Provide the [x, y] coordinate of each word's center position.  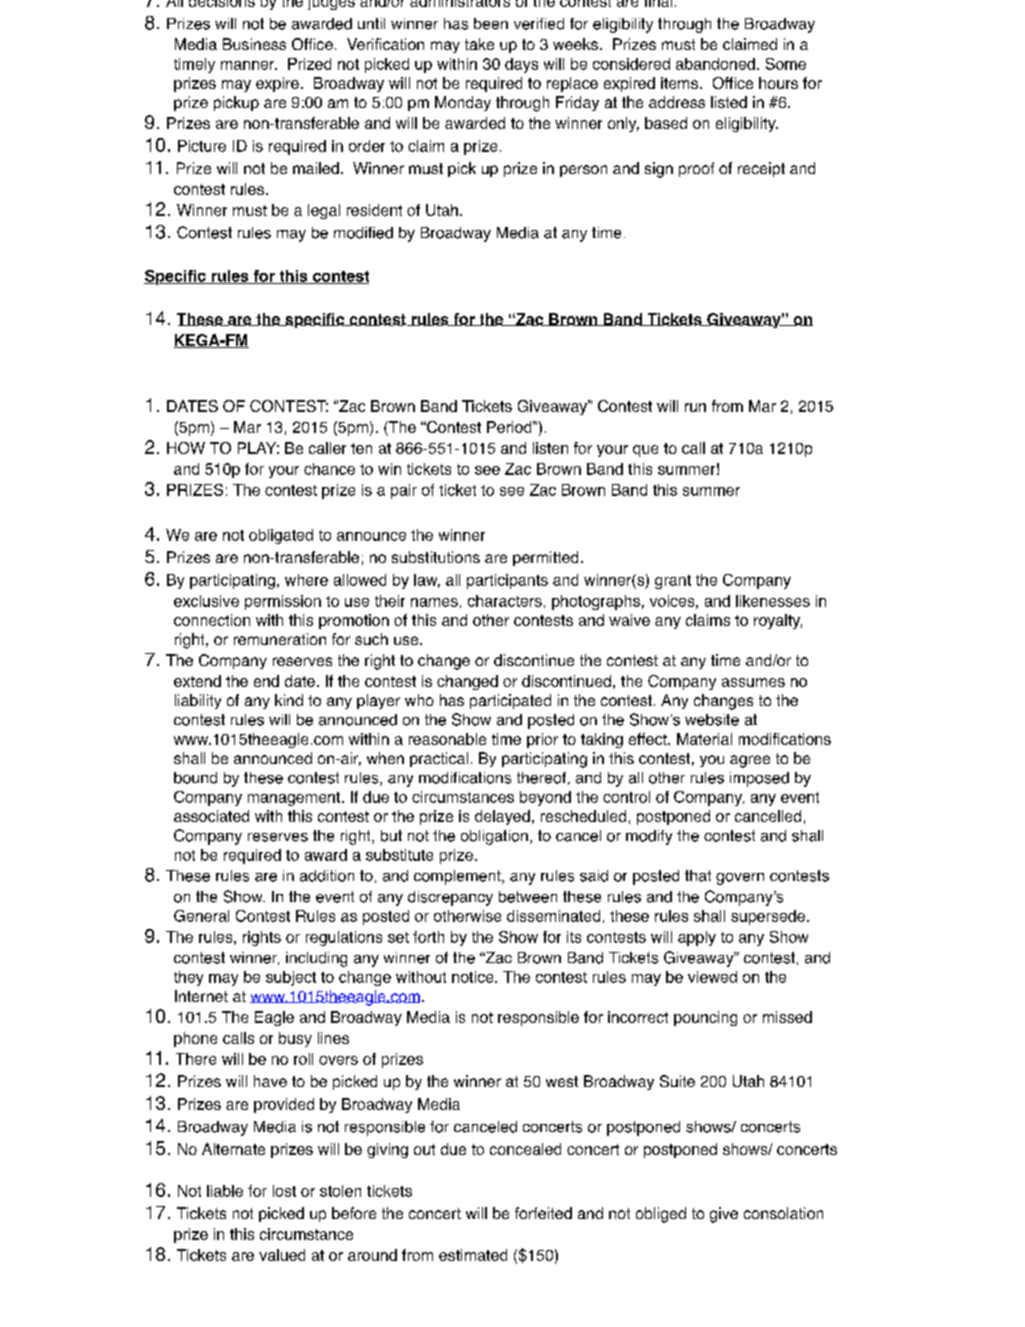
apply [697, 938]
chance [329, 469]
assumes [753, 682]
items [679, 83]
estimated [473, 1255]
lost [284, 1191]
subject [291, 978]
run [695, 407]
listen [550, 448]
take [479, 44]
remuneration [280, 639]
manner [249, 65]
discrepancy [450, 898]
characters [505, 601]
